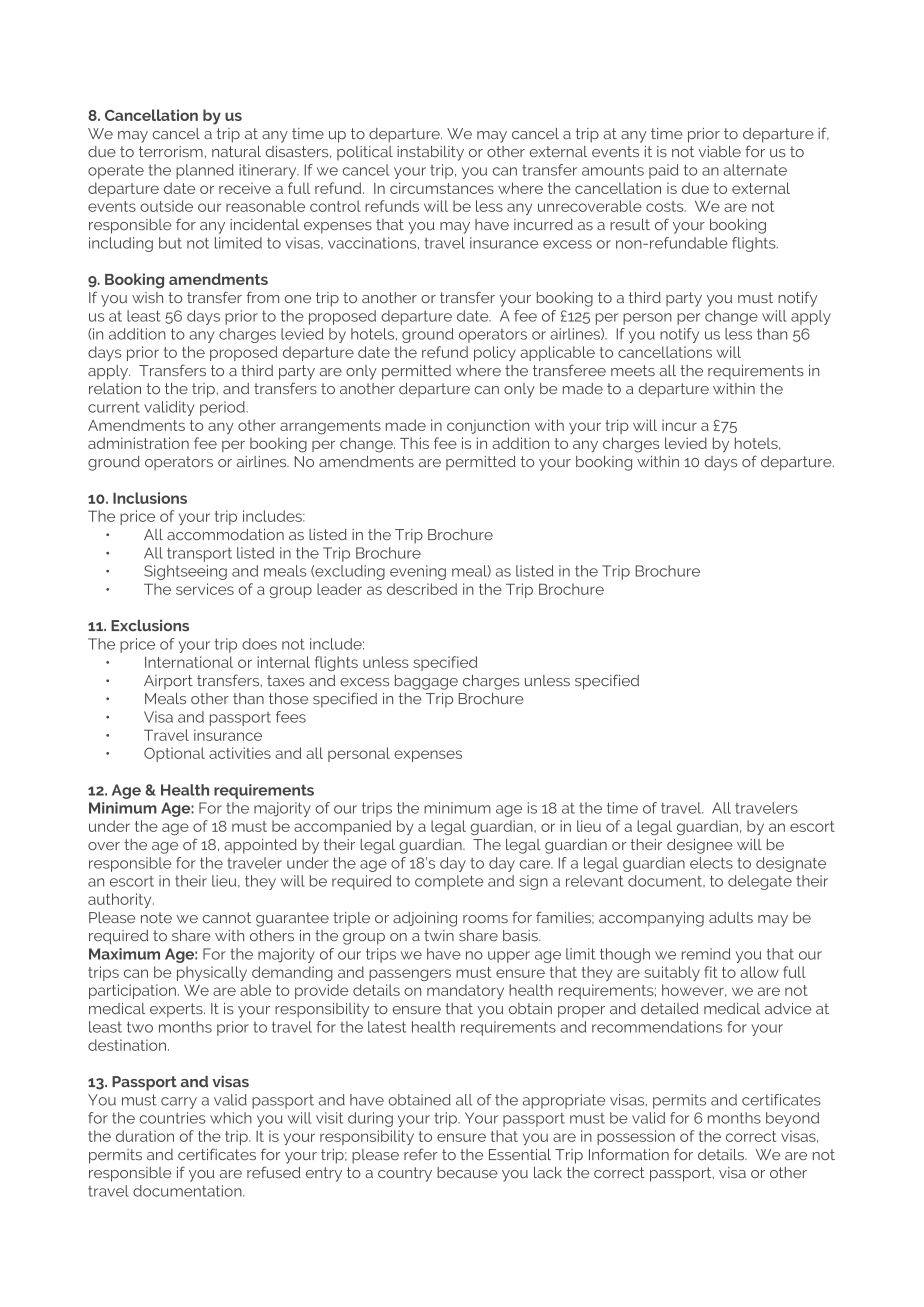 The width and height of the screenshot is (924, 1307). I want to click on Inclusions, so click(150, 498).
